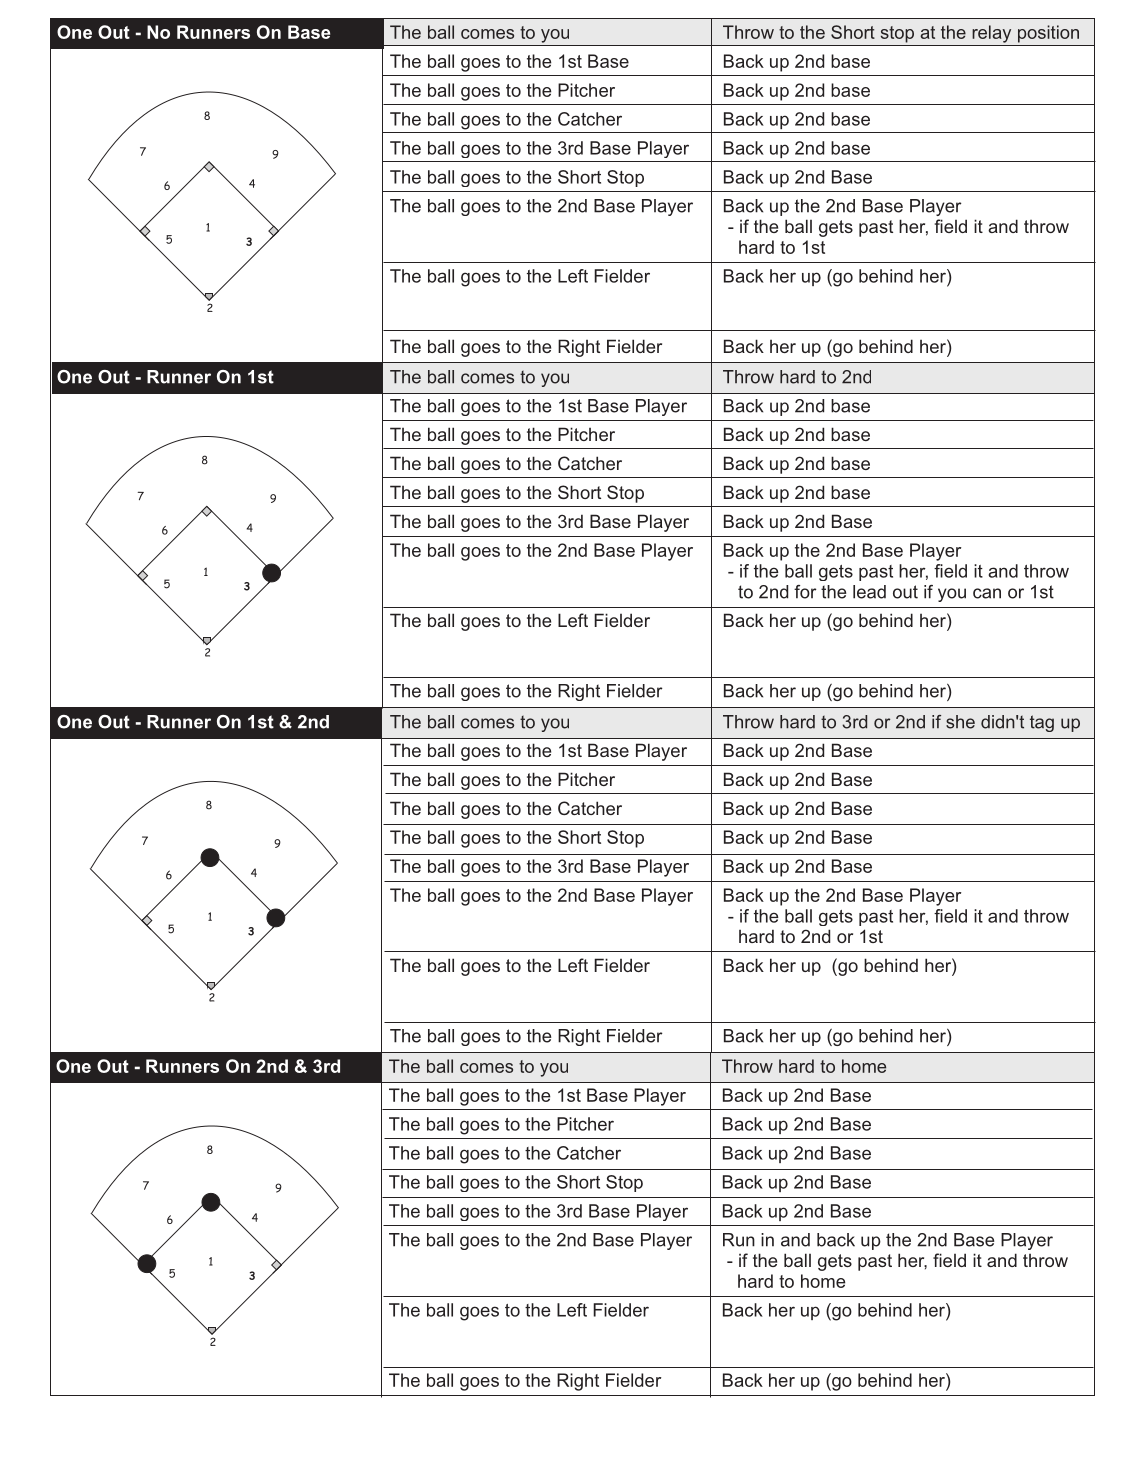 This document has height=1465, width=1132. What do you see at coordinates (987, 593) in the document?
I see `can` at bounding box center [987, 593].
